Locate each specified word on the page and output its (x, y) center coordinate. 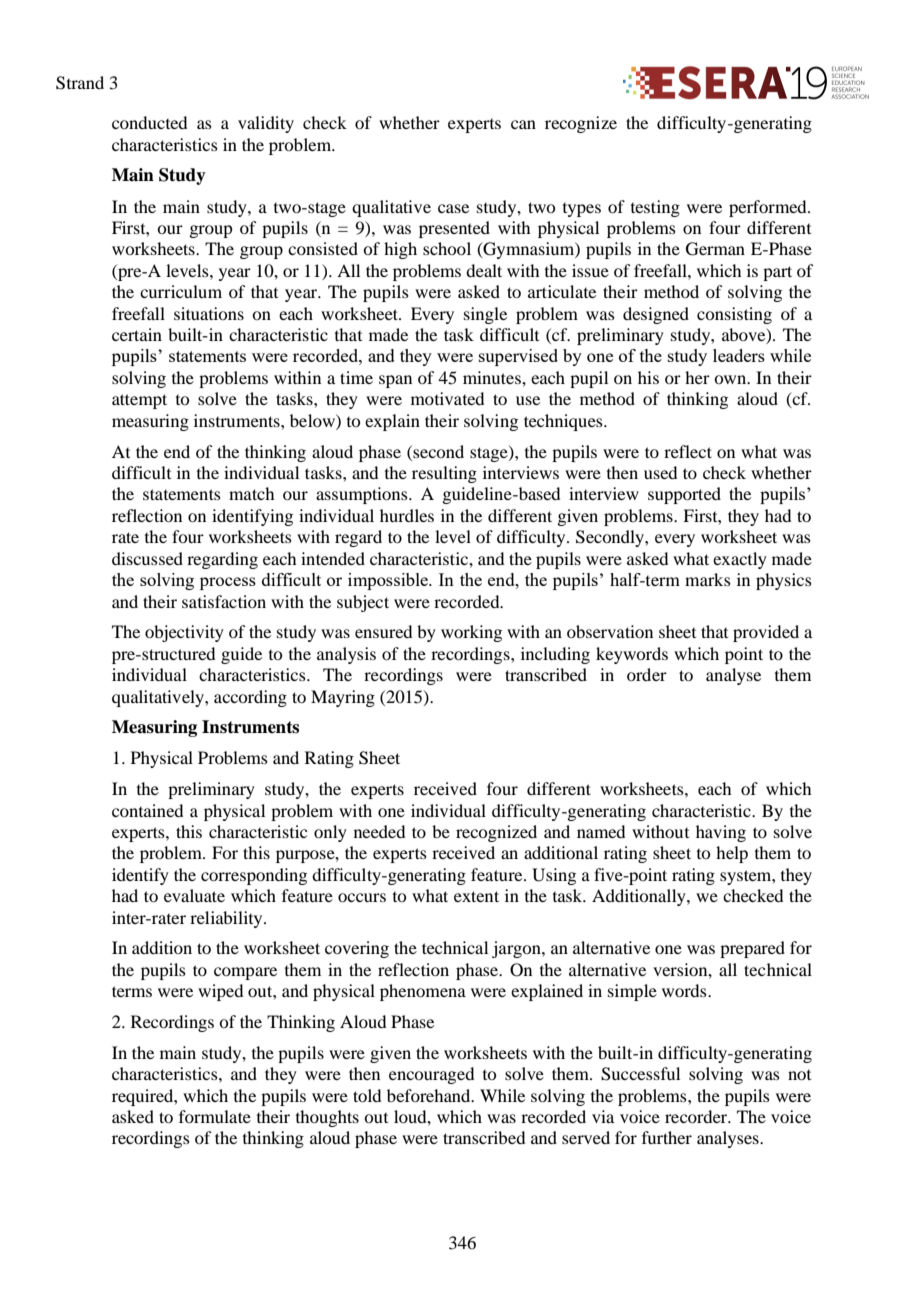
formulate (215, 1116)
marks (708, 579)
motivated (447, 398)
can (523, 124)
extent (476, 896)
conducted (149, 122)
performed (769, 208)
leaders (739, 355)
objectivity (184, 633)
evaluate (194, 895)
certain (137, 334)
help (732, 854)
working (471, 633)
